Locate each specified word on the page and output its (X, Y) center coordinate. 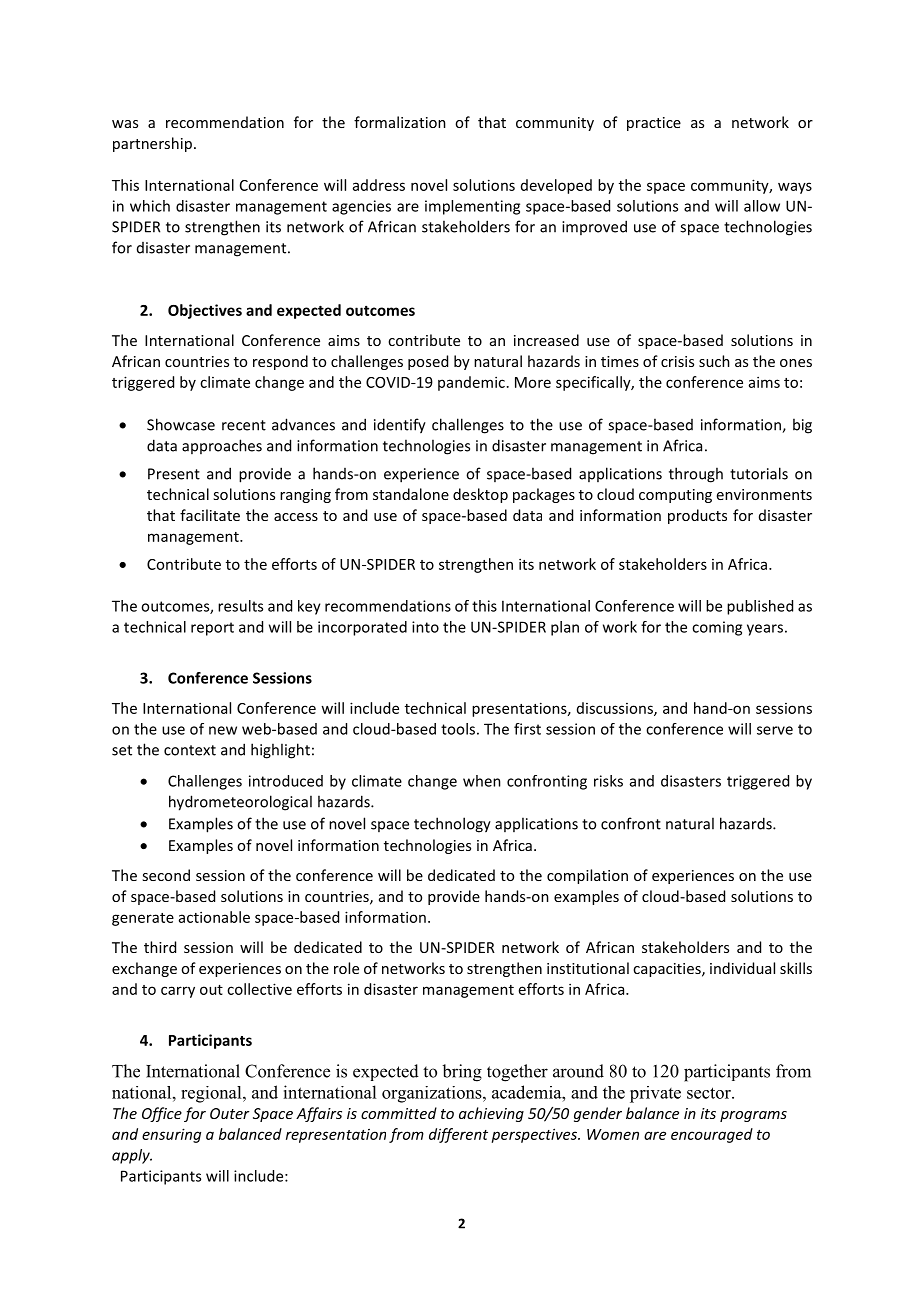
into (425, 627)
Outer (230, 1113)
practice (654, 124)
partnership (152, 144)
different (458, 1135)
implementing (472, 207)
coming (717, 628)
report (212, 629)
